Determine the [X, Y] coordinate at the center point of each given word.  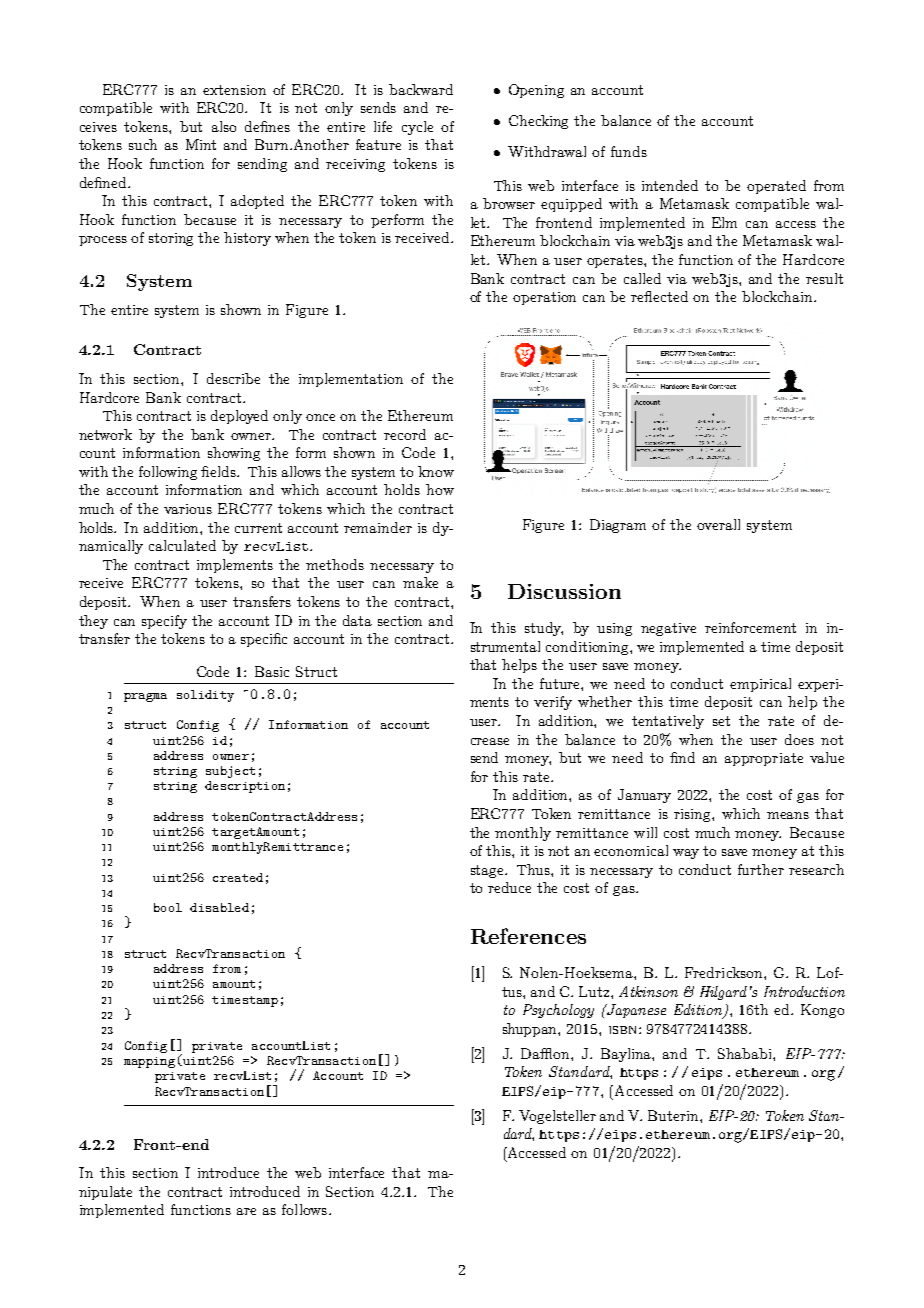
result [824, 278]
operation [544, 298]
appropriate [764, 759]
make [420, 582]
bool [168, 907]
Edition [699, 1011]
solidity [205, 696]
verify [553, 703]
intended [670, 185]
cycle [417, 128]
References [528, 936]
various [188, 509]
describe [233, 378]
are [246, 1211]
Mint [201, 144]
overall [718, 524]
